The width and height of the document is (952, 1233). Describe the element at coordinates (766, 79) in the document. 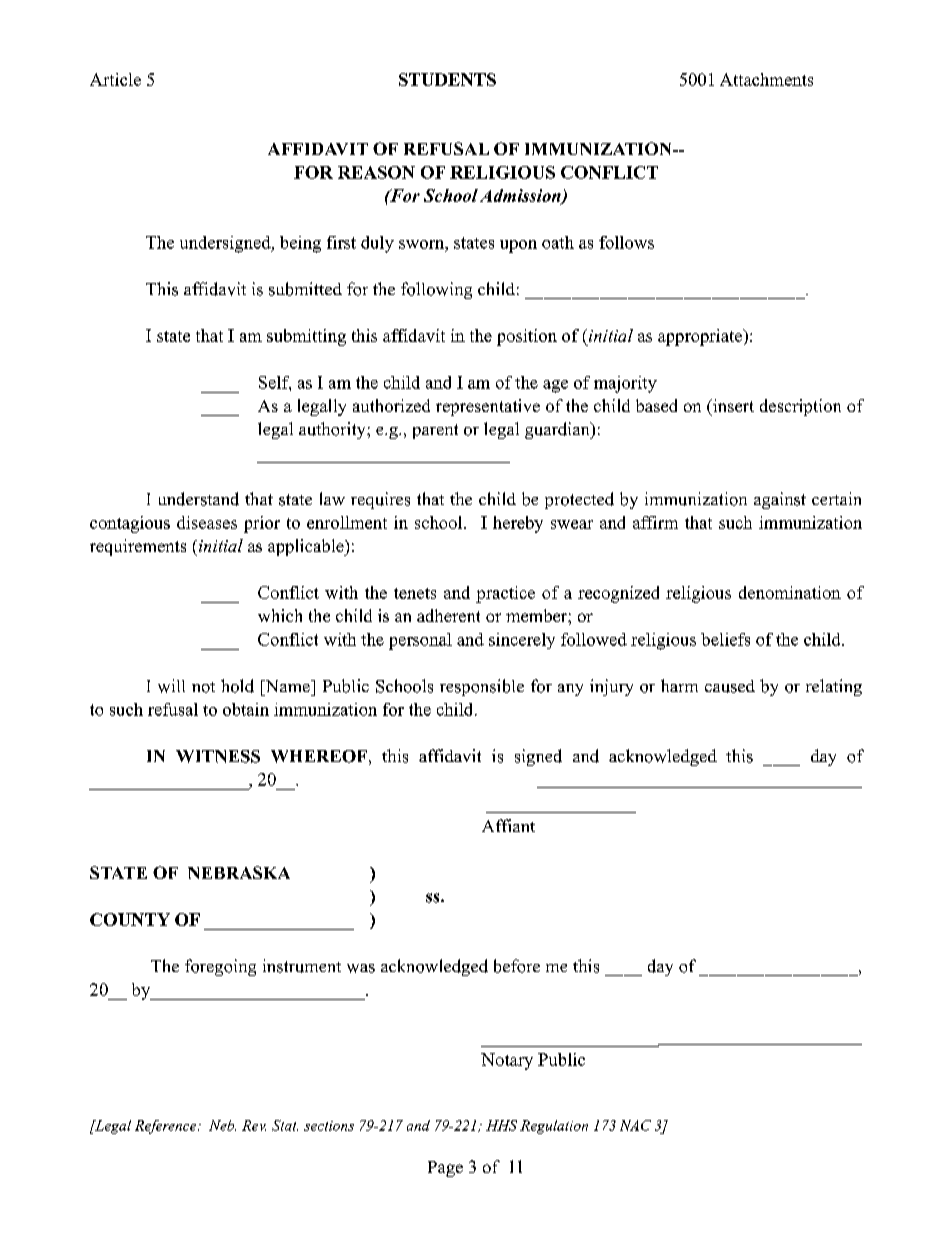

I see `Attachments` at that location.
